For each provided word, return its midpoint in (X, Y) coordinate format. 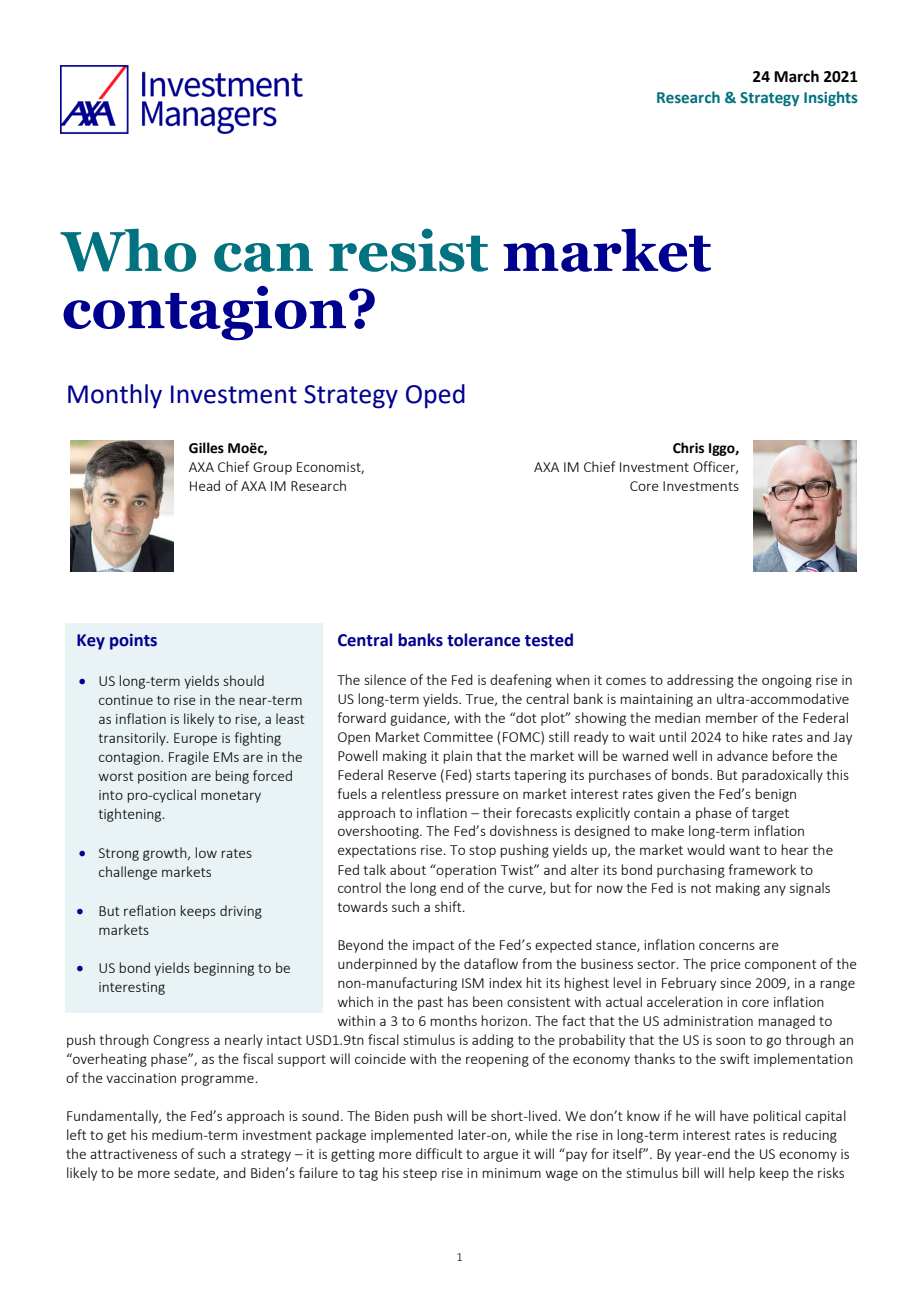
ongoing (787, 681)
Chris (688, 448)
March (796, 76)
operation (465, 871)
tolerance (483, 640)
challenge (128, 873)
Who (128, 250)
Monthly (115, 396)
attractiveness (133, 1154)
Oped (435, 396)
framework (762, 869)
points (133, 642)
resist (408, 250)
